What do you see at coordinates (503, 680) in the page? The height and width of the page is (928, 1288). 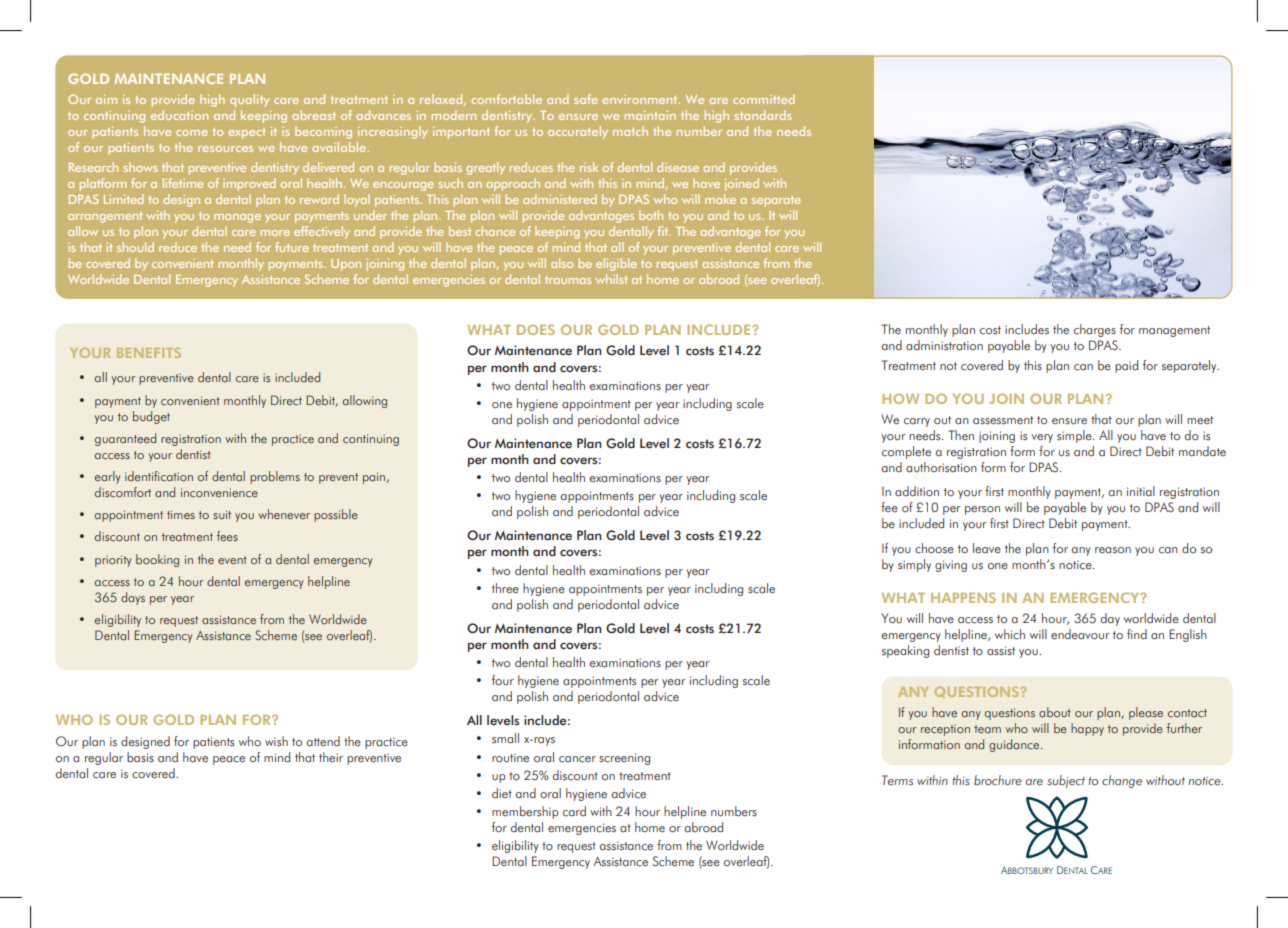 I see `four` at bounding box center [503, 680].
